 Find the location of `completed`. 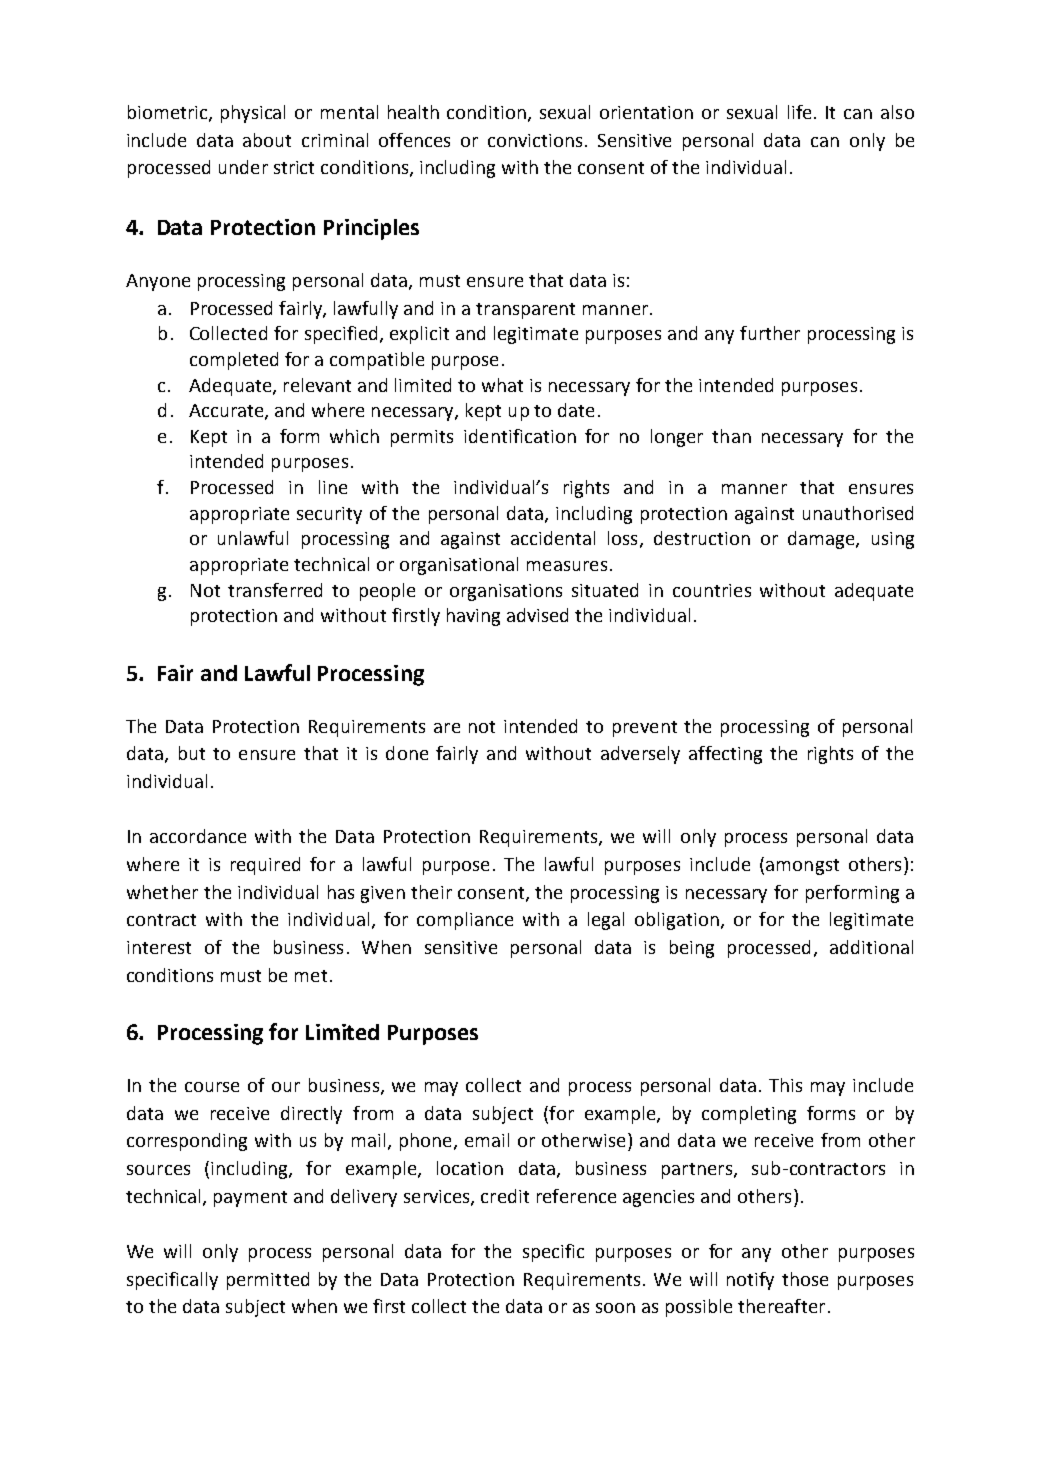

completed is located at coordinates (234, 361).
